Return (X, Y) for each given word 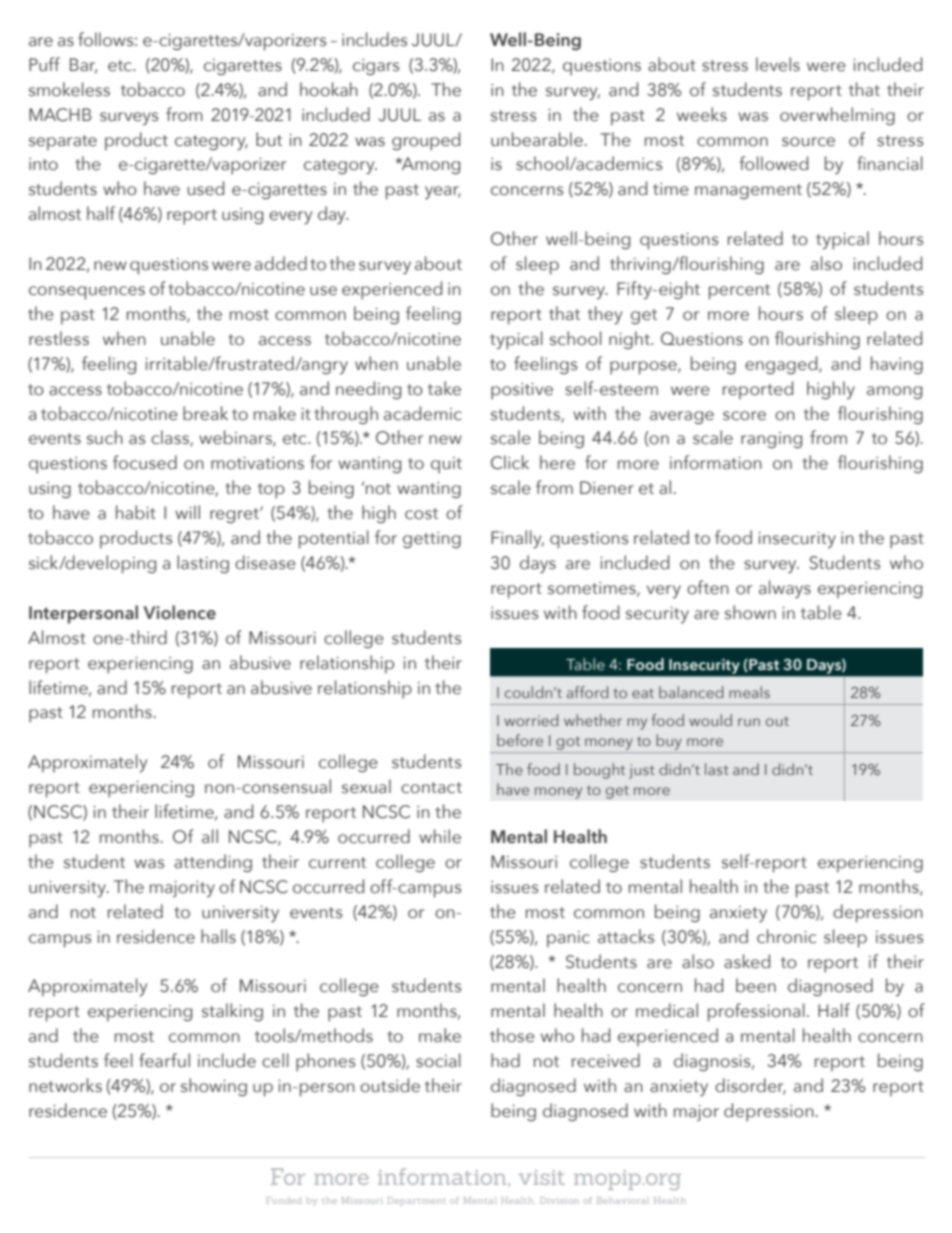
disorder (750, 1086)
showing (214, 1087)
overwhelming (837, 116)
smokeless (69, 89)
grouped (426, 141)
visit (542, 1177)
